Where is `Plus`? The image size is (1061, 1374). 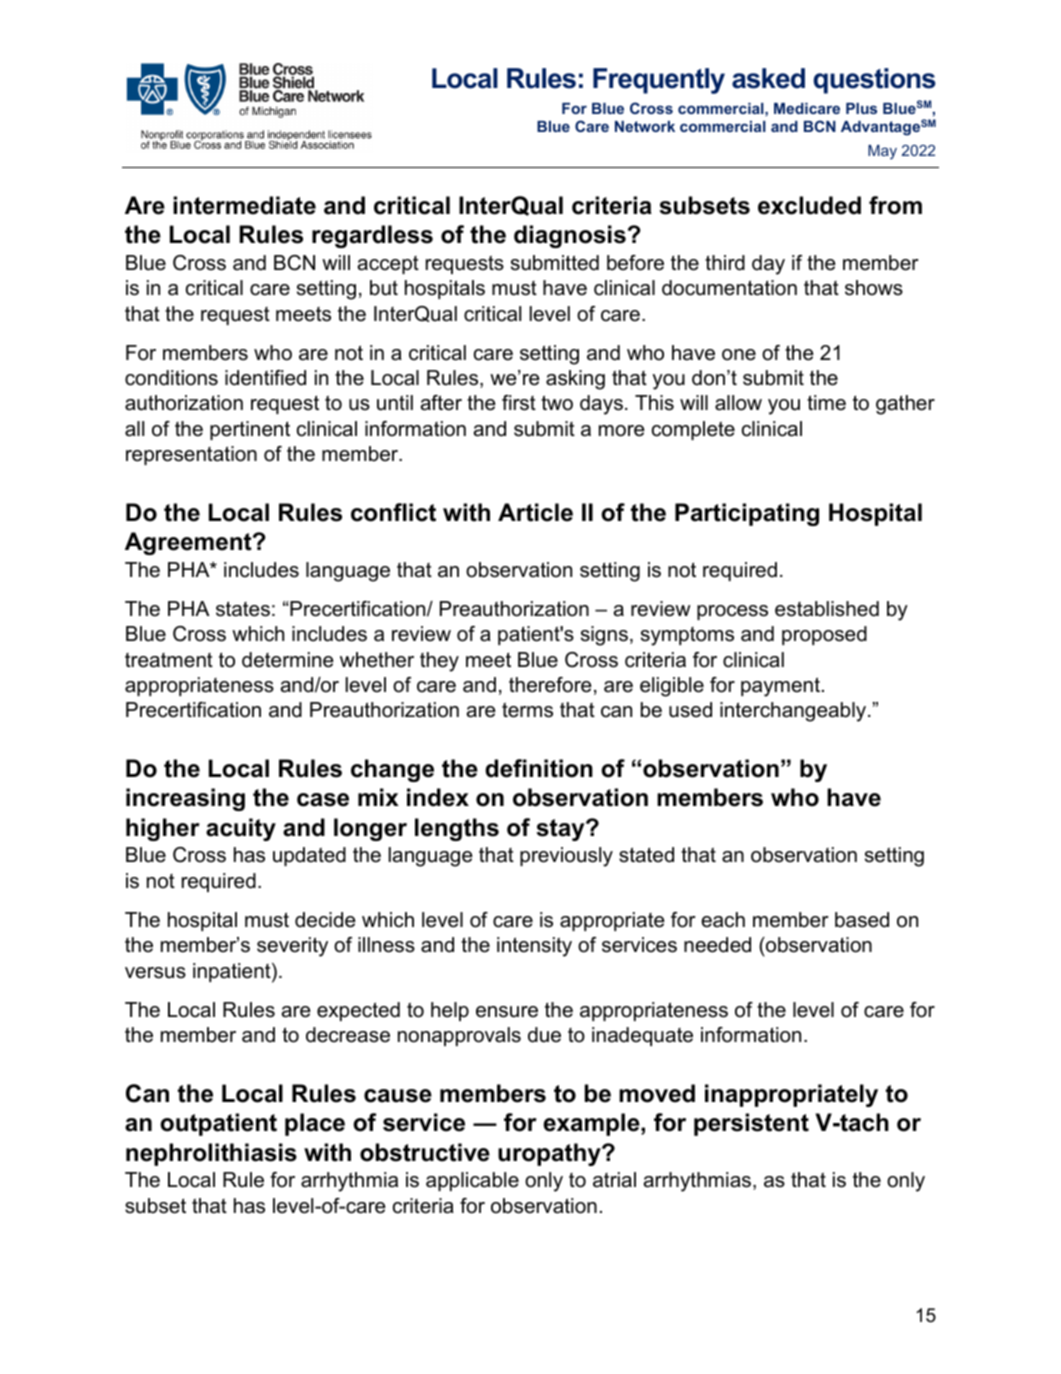 Plus is located at coordinates (861, 108).
